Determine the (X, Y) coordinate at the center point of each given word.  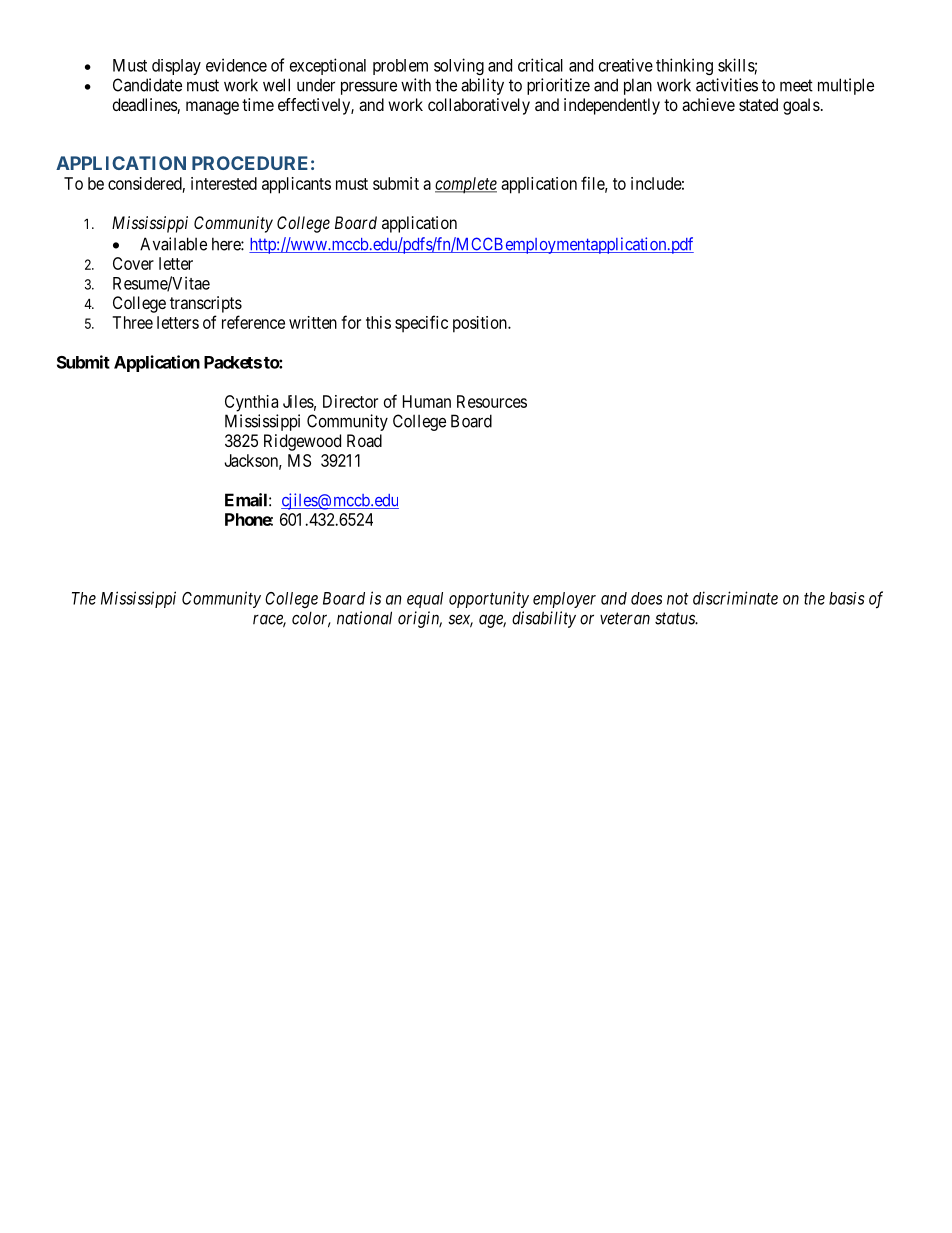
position (481, 324)
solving (459, 66)
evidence (236, 65)
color (311, 619)
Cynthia (251, 403)
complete (466, 185)
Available (173, 244)
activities (727, 85)
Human (427, 401)
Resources (492, 401)
